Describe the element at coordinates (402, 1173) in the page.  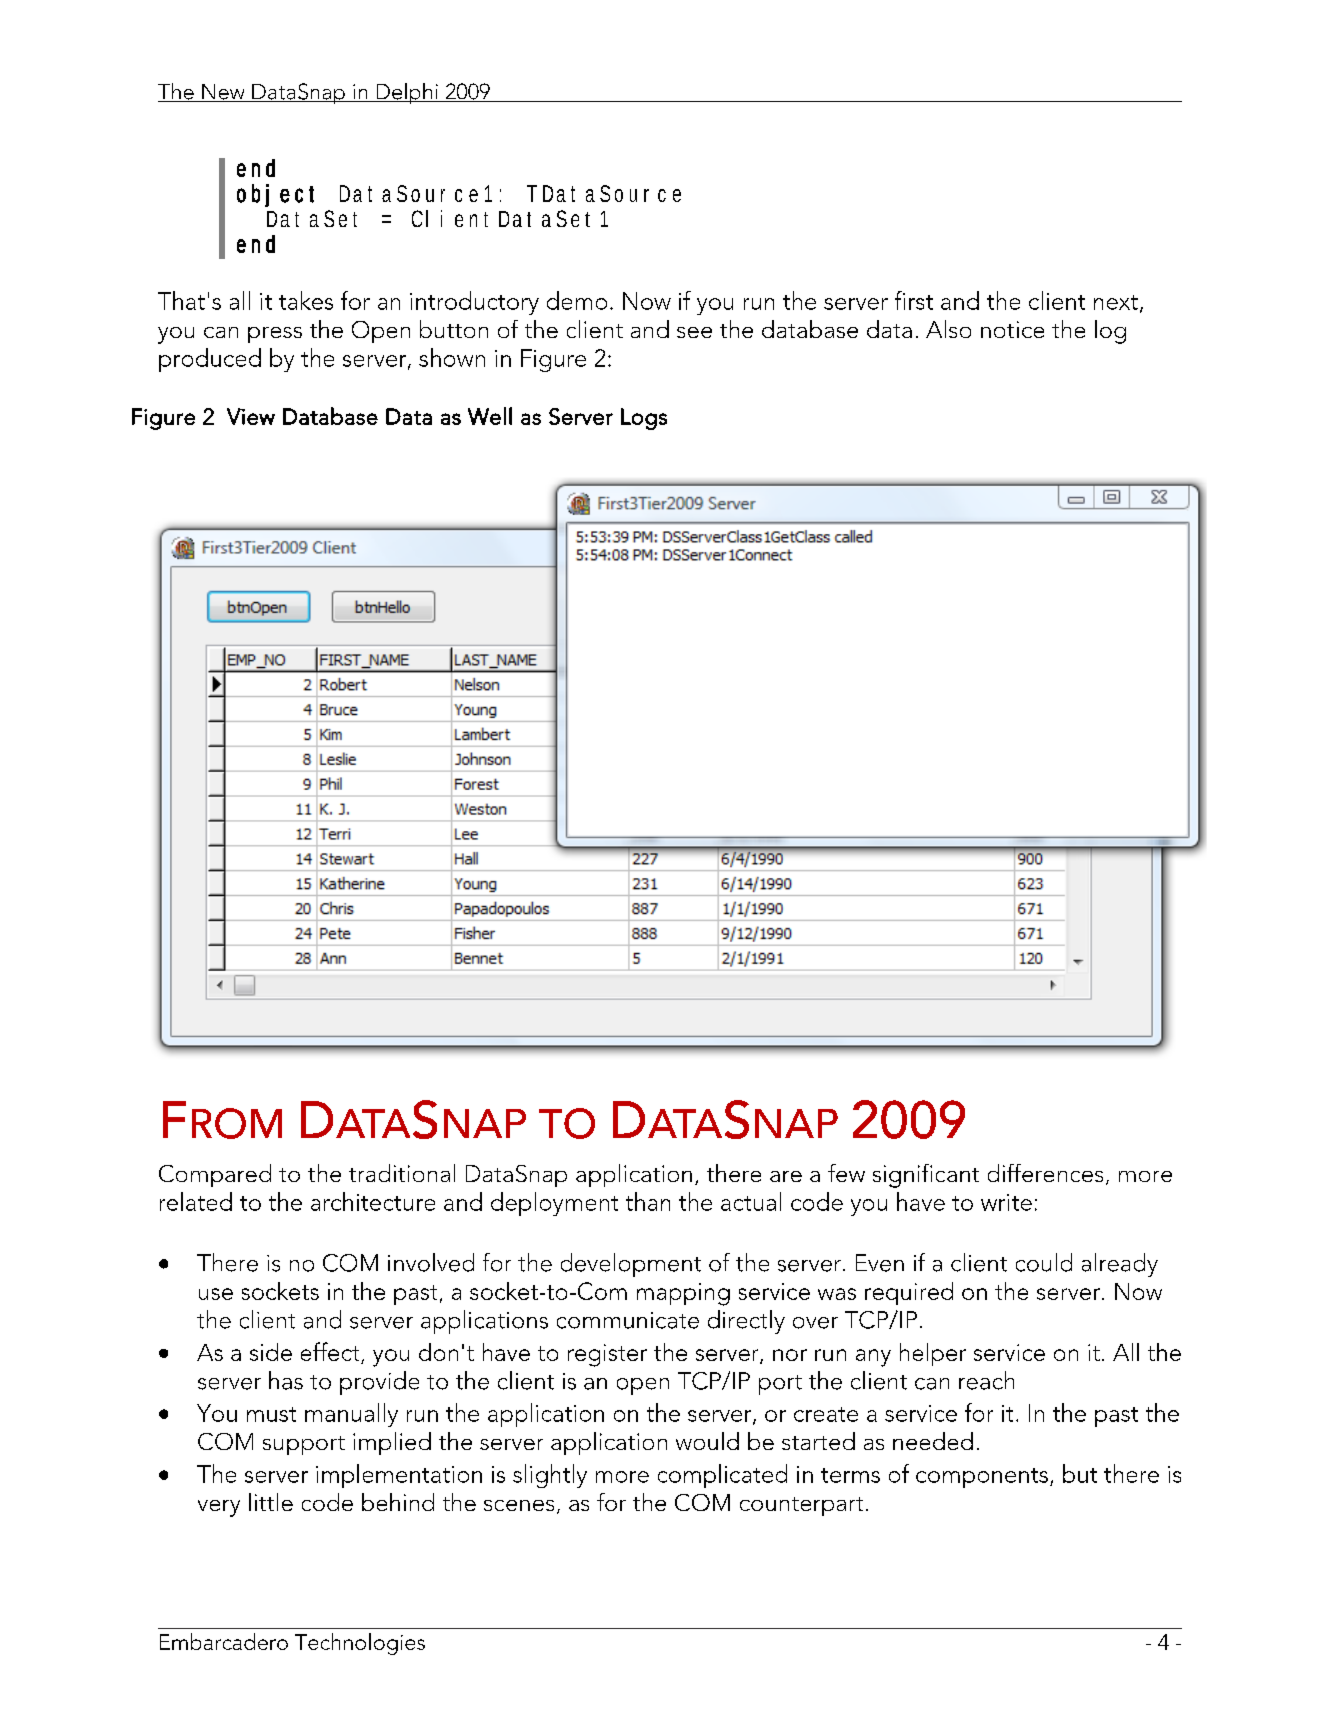
I see `traditional` at that location.
